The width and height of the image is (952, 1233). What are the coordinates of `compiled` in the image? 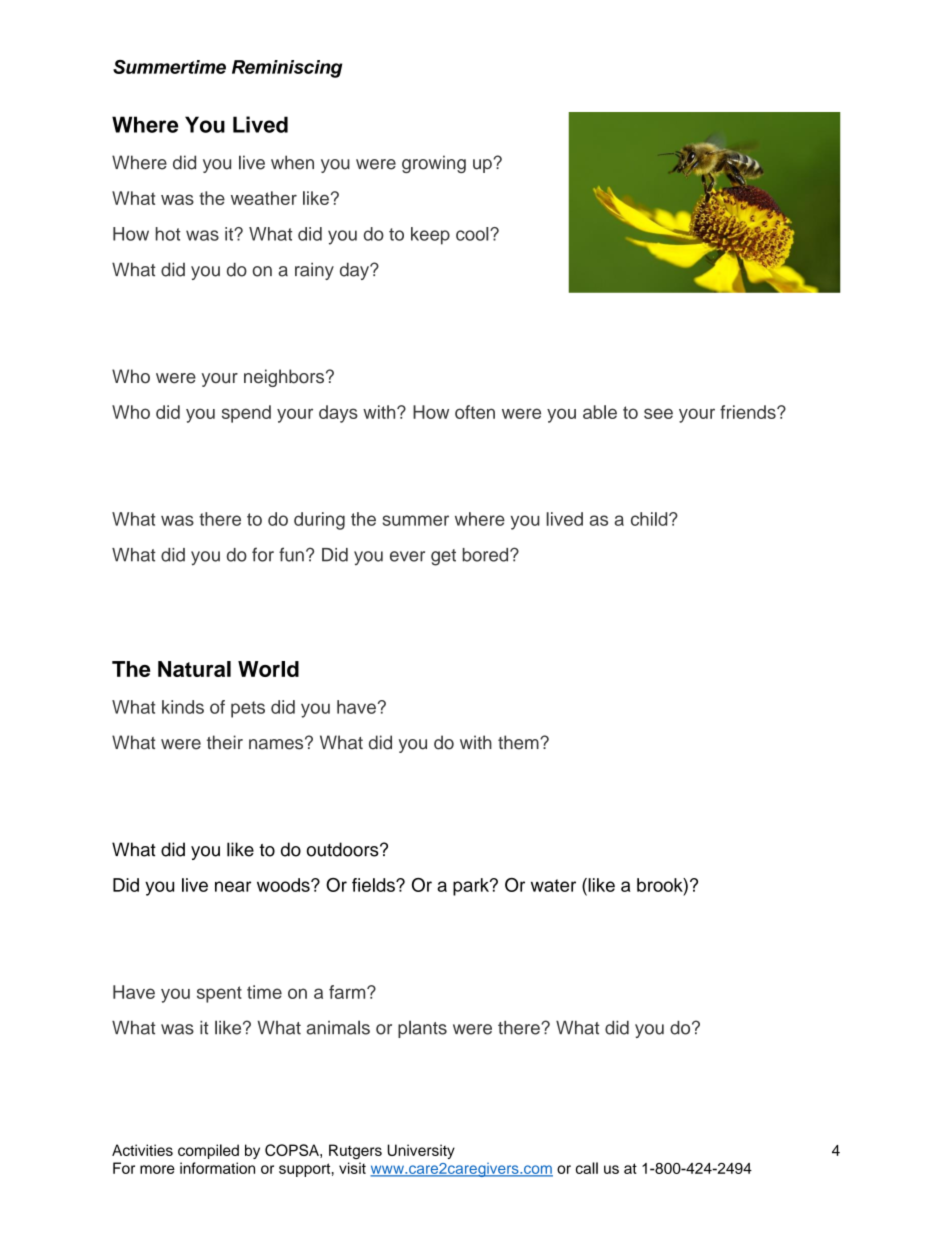 It's located at (208, 1151).
